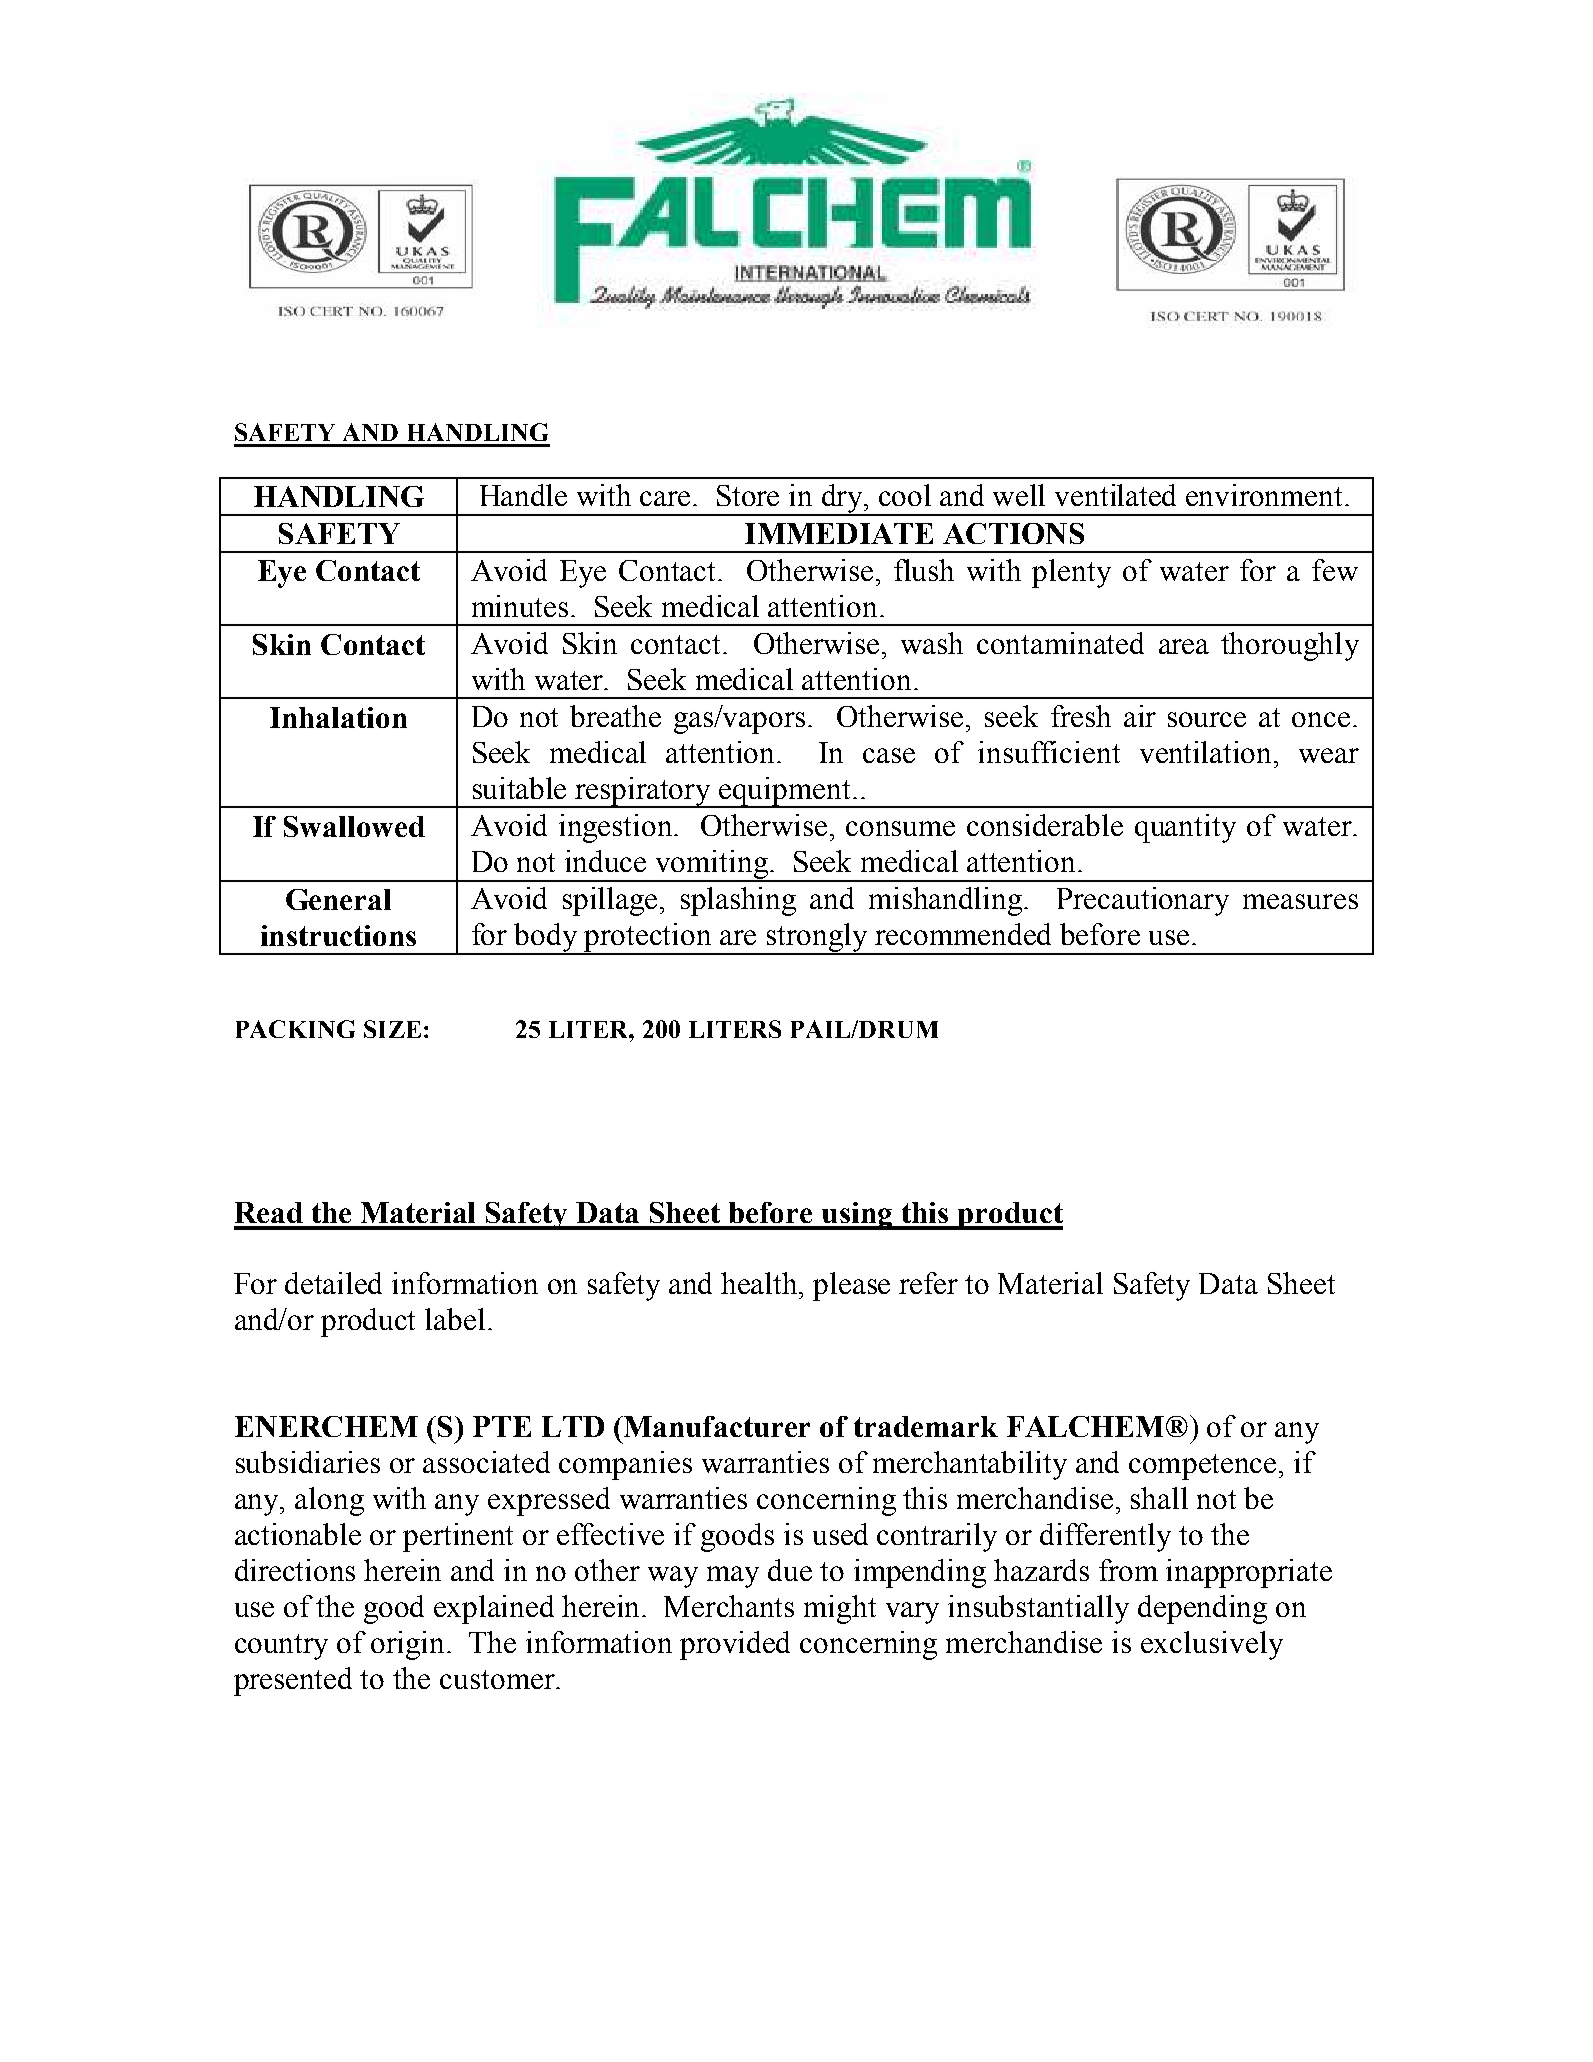 The image size is (1593, 2062). Describe the element at coordinates (839, 533) in the screenshot. I see `IMMEDIATE` at that location.
